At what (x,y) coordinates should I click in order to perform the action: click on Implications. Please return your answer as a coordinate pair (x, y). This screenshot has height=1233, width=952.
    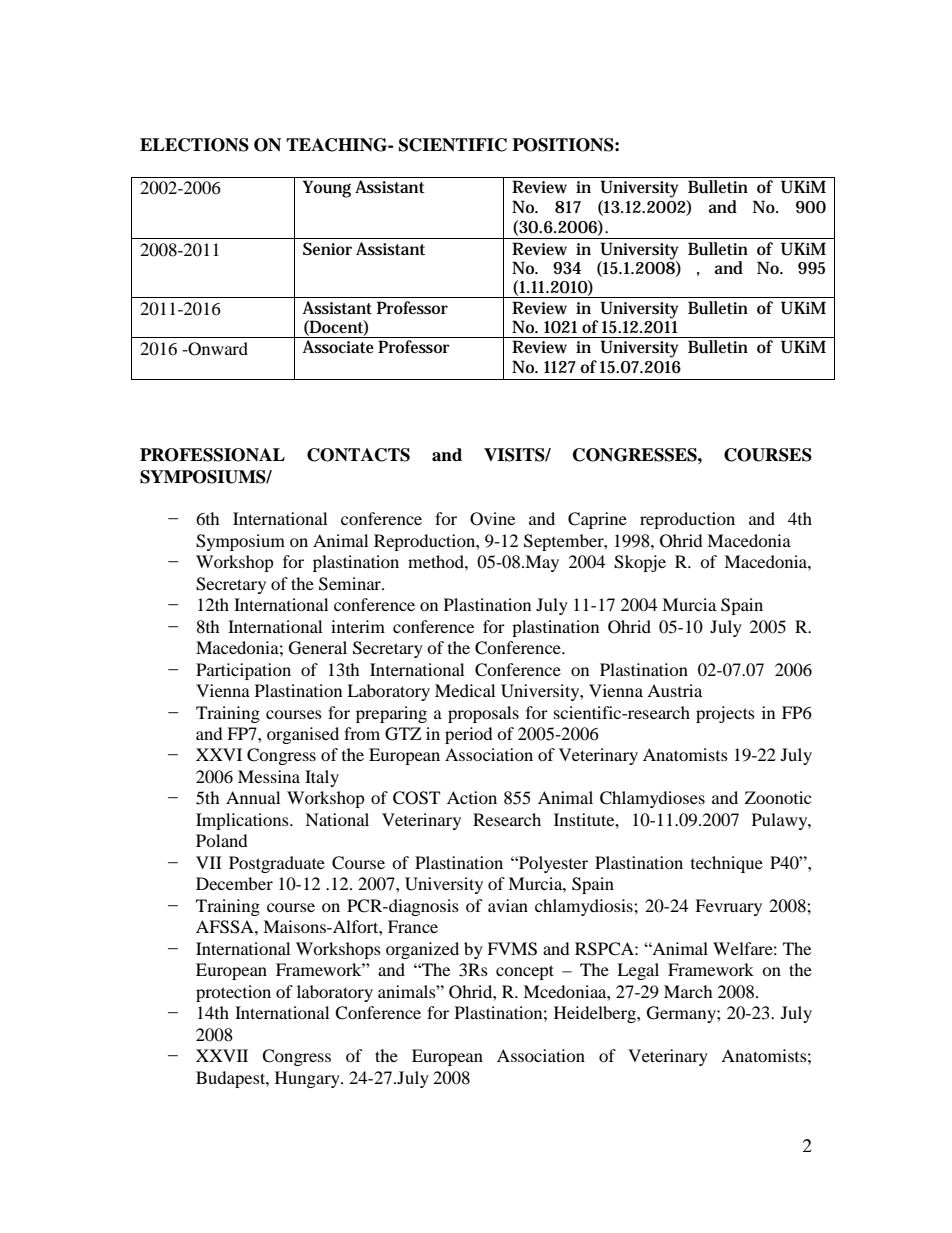
    Looking at the image, I should click on (243, 821).
